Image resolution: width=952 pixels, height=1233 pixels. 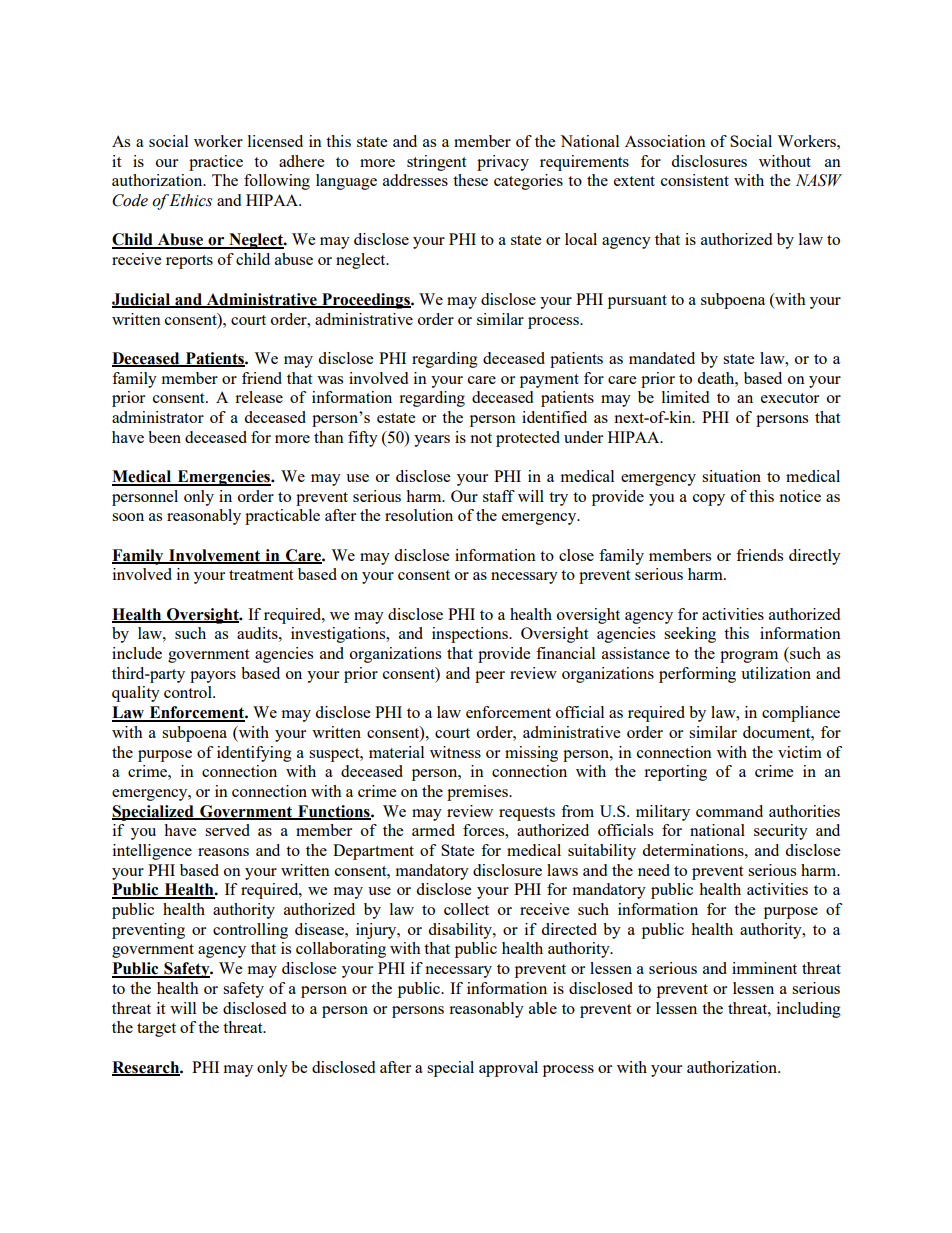 I want to click on approval, so click(x=508, y=1069).
